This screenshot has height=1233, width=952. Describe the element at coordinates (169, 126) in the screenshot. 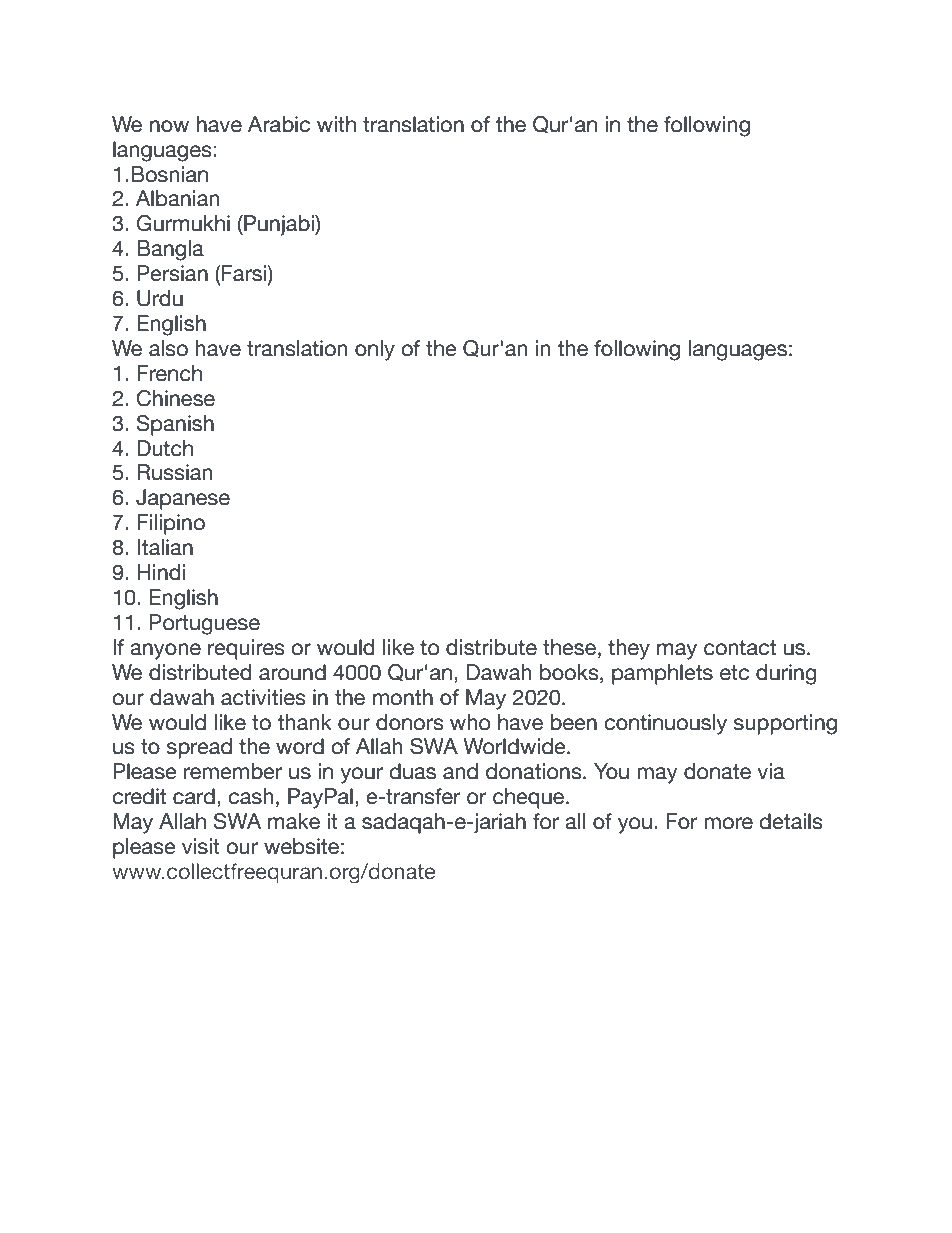

I see `now` at that location.
